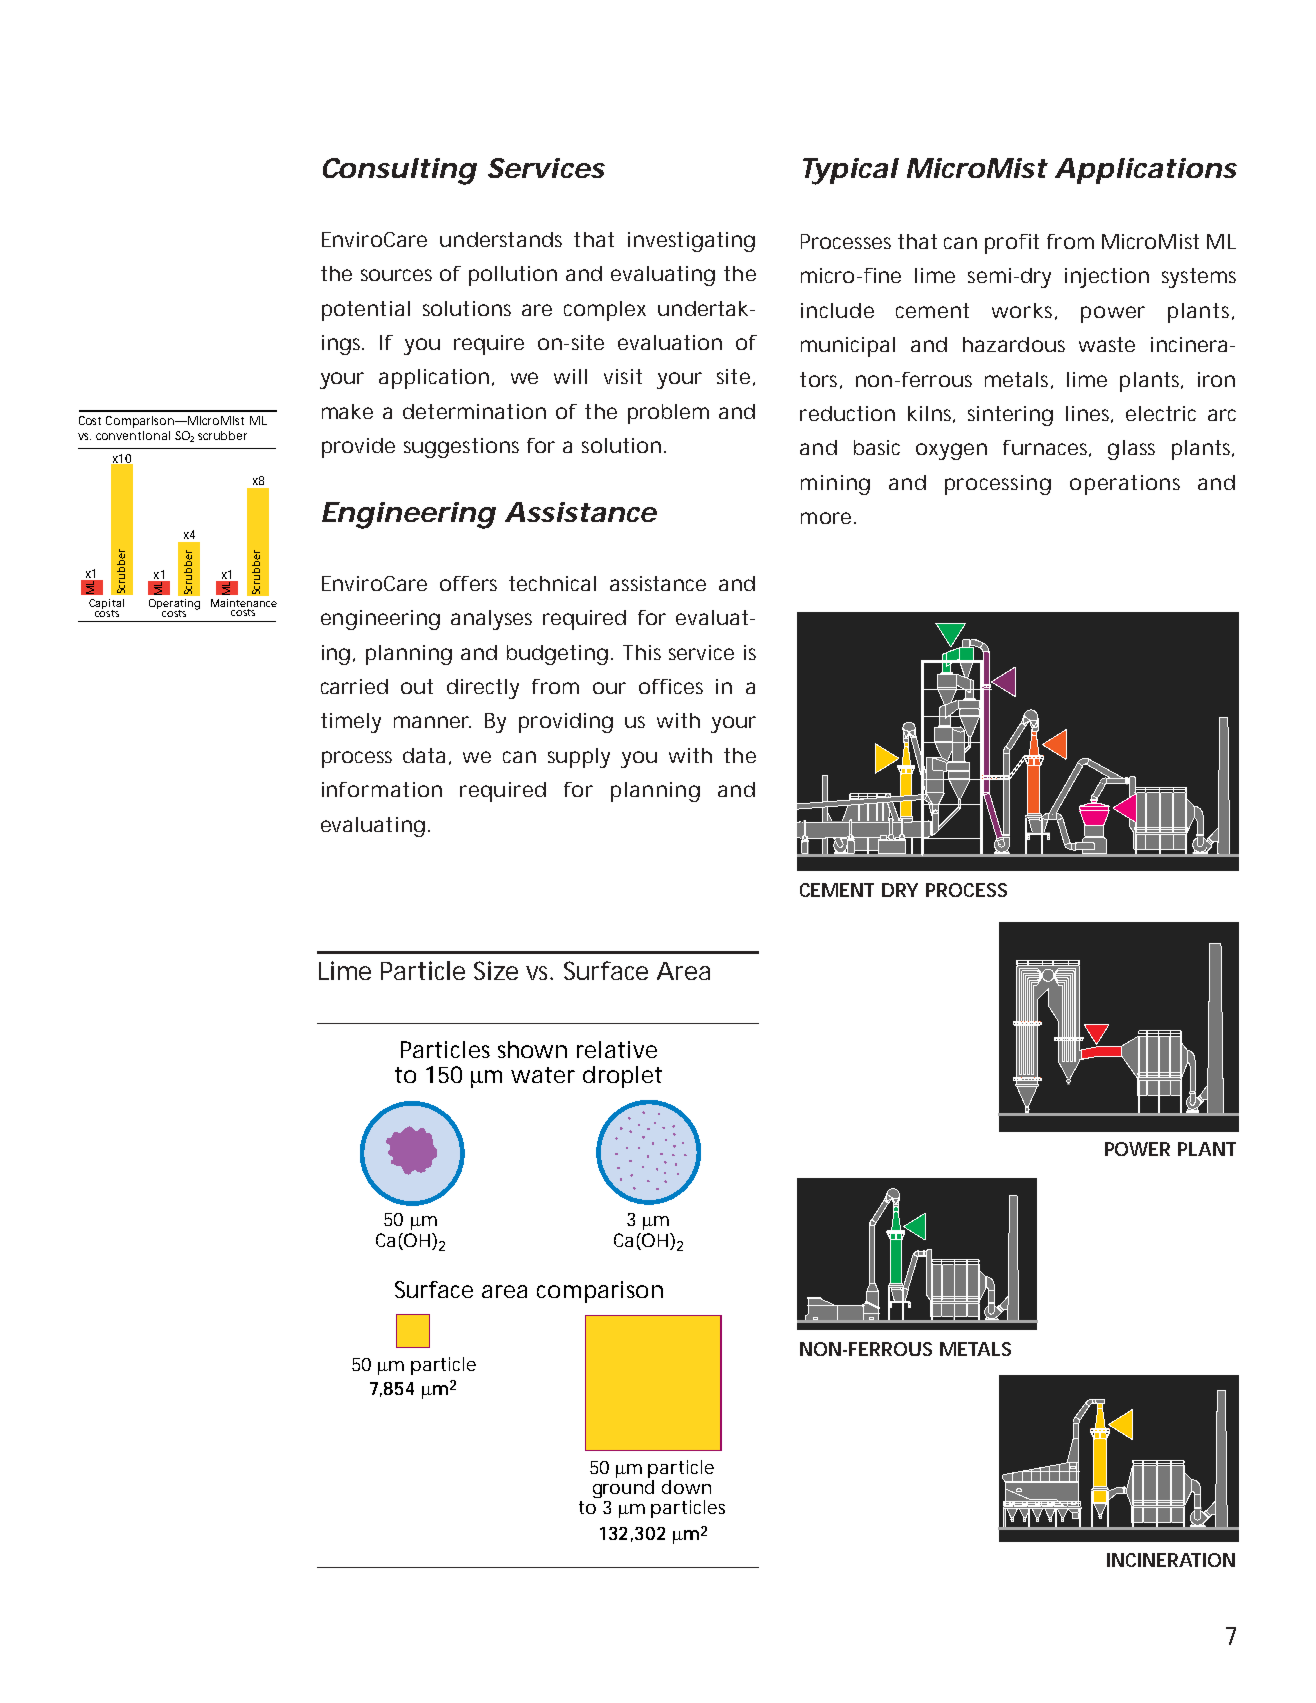 This document has width=1316, height=1703. I want to click on ground, so click(623, 1489).
